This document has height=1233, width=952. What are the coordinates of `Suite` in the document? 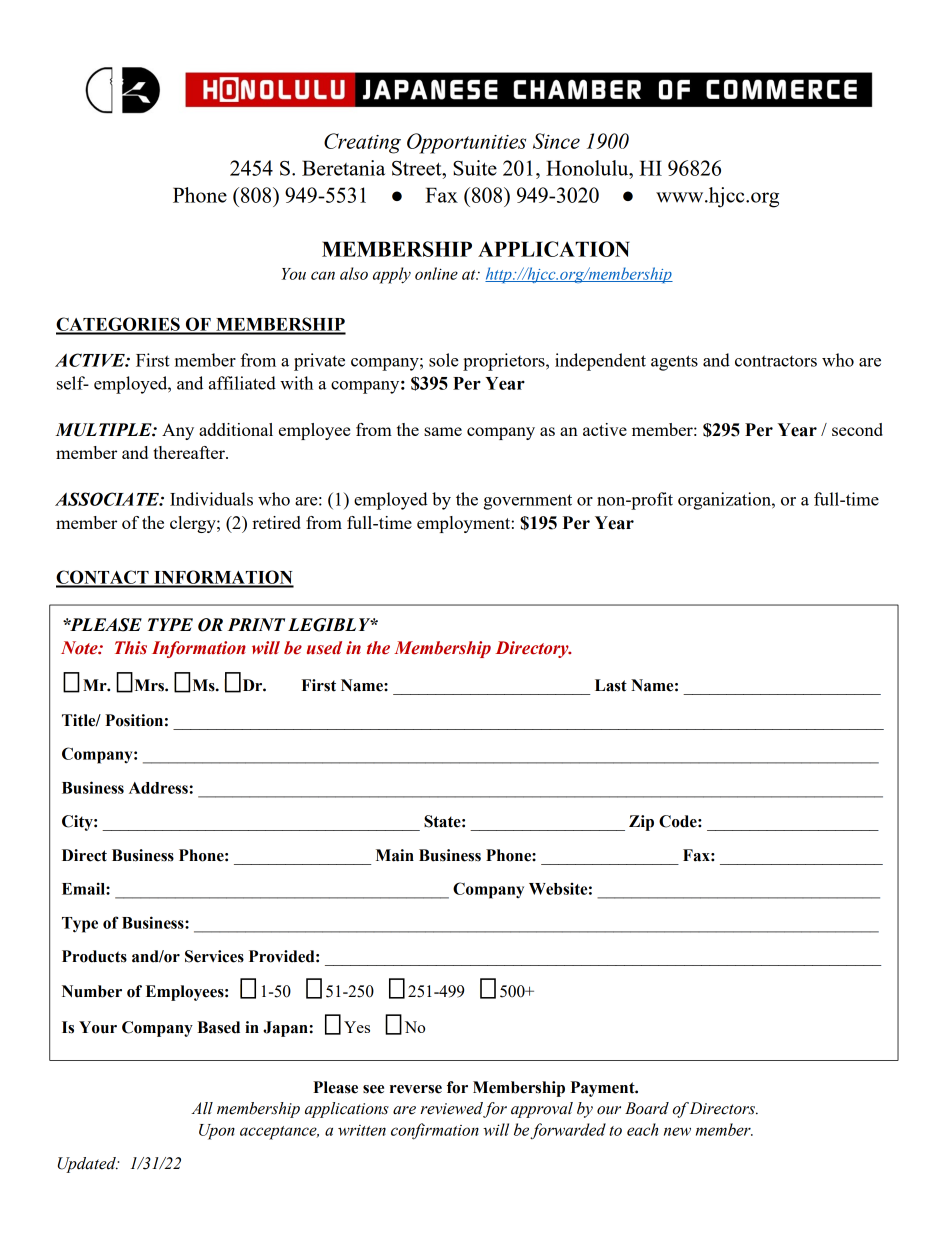 It's located at (475, 168).
